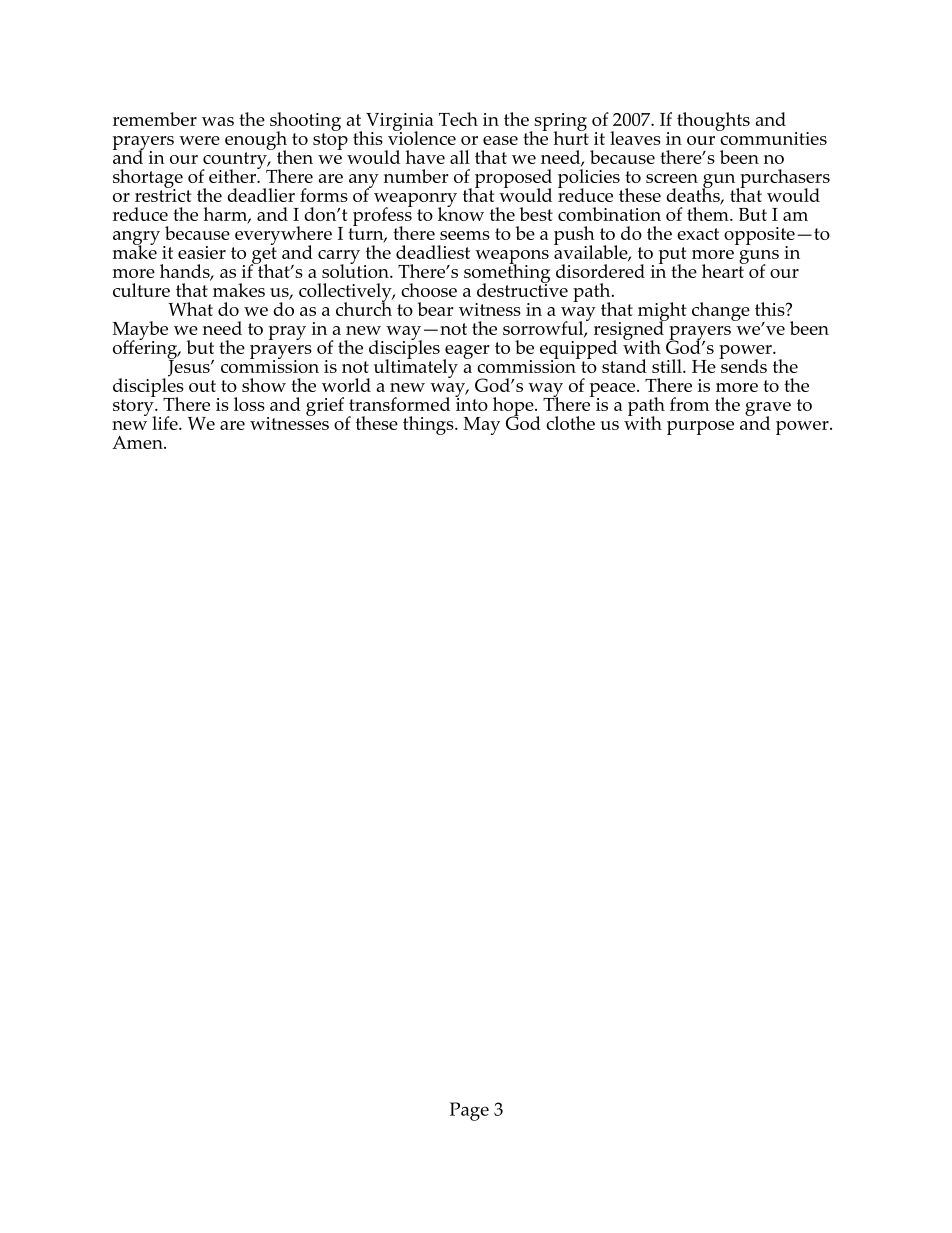 The width and height of the image is (952, 1233). What do you see at coordinates (713, 121) in the image?
I see `thoughts` at bounding box center [713, 121].
